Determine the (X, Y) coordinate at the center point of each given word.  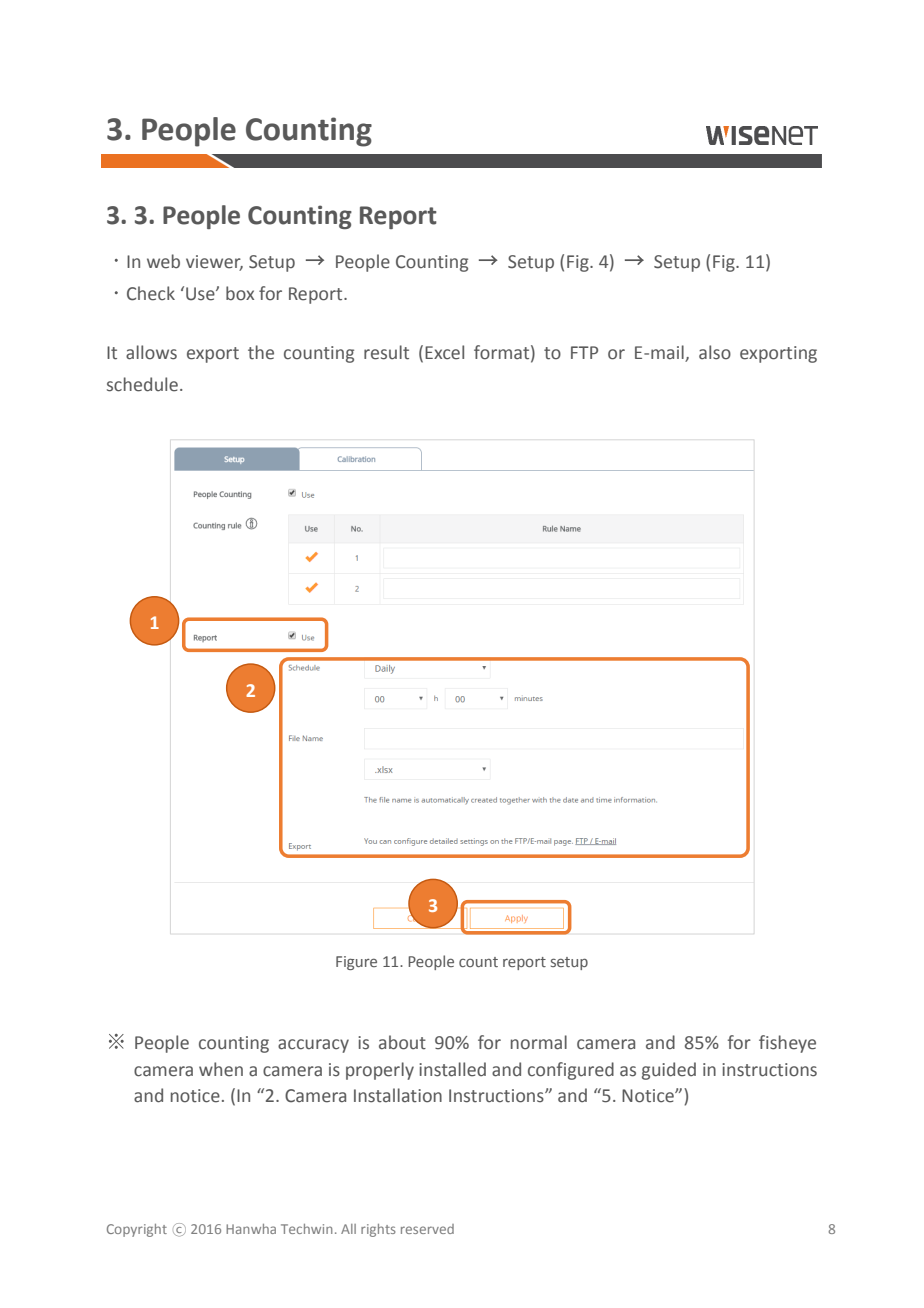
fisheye (787, 1044)
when (221, 1069)
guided (669, 1071)
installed (452, 1069)
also (715, 352)
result (386, 352)
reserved (427, 1229)
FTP (584, 352)
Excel (444, 352)
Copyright (137, 1230)
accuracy (313, 1046)
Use (201, 294)
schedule (142, 384)
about (402, 1042)
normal (539, 1042)
